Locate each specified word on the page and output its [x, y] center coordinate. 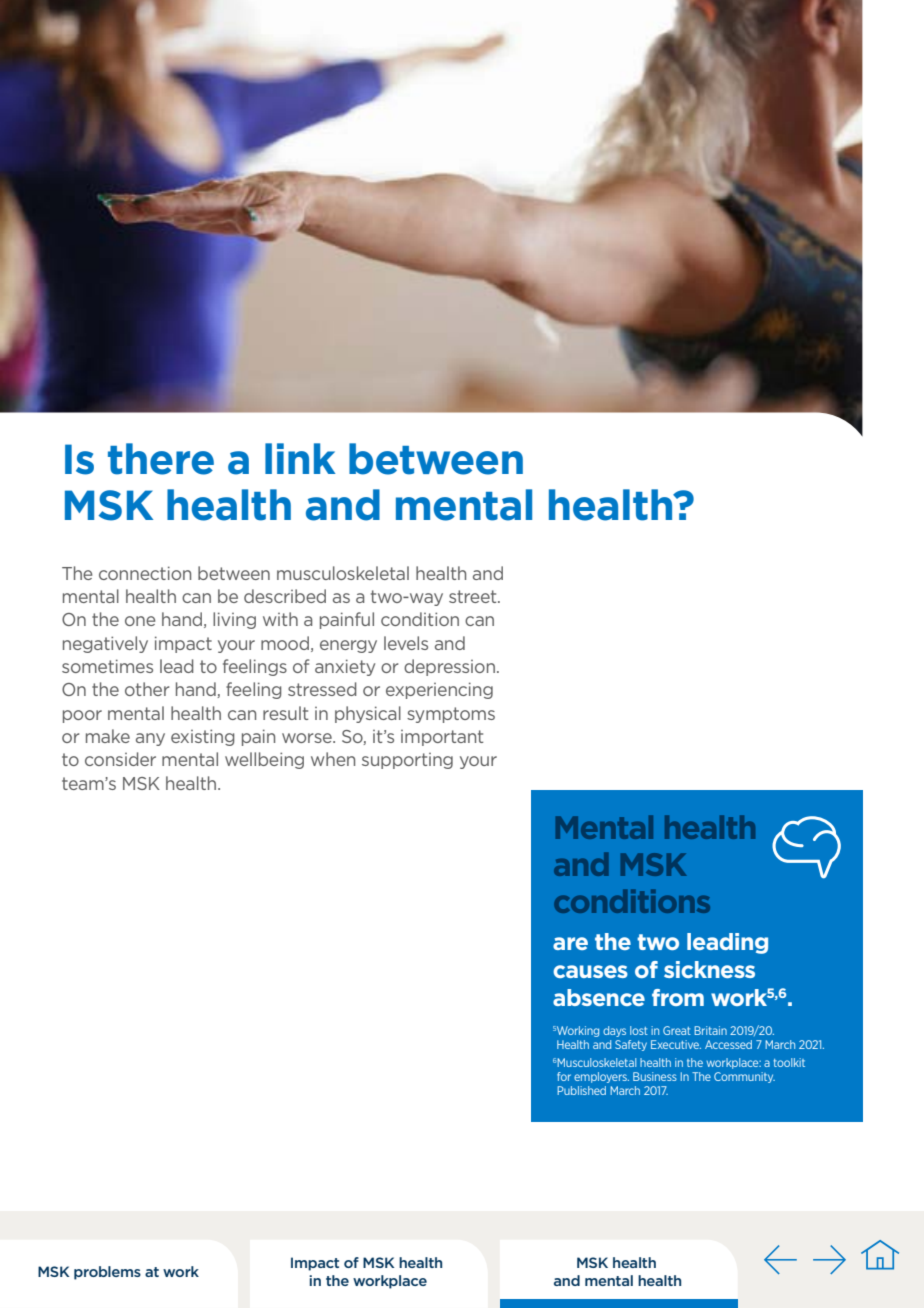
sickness [709, 969]
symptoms [451, 715]
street [474, 596]
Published [581, 1090]
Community [744, 1077]
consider [120, 759]
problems [107, 1273]
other [147, 689]
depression [449, 667]
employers [601, 1077]
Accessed [728, 1044]
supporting [407, 761]
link [300, 458]
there [161, 459]
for [564, 1076]
